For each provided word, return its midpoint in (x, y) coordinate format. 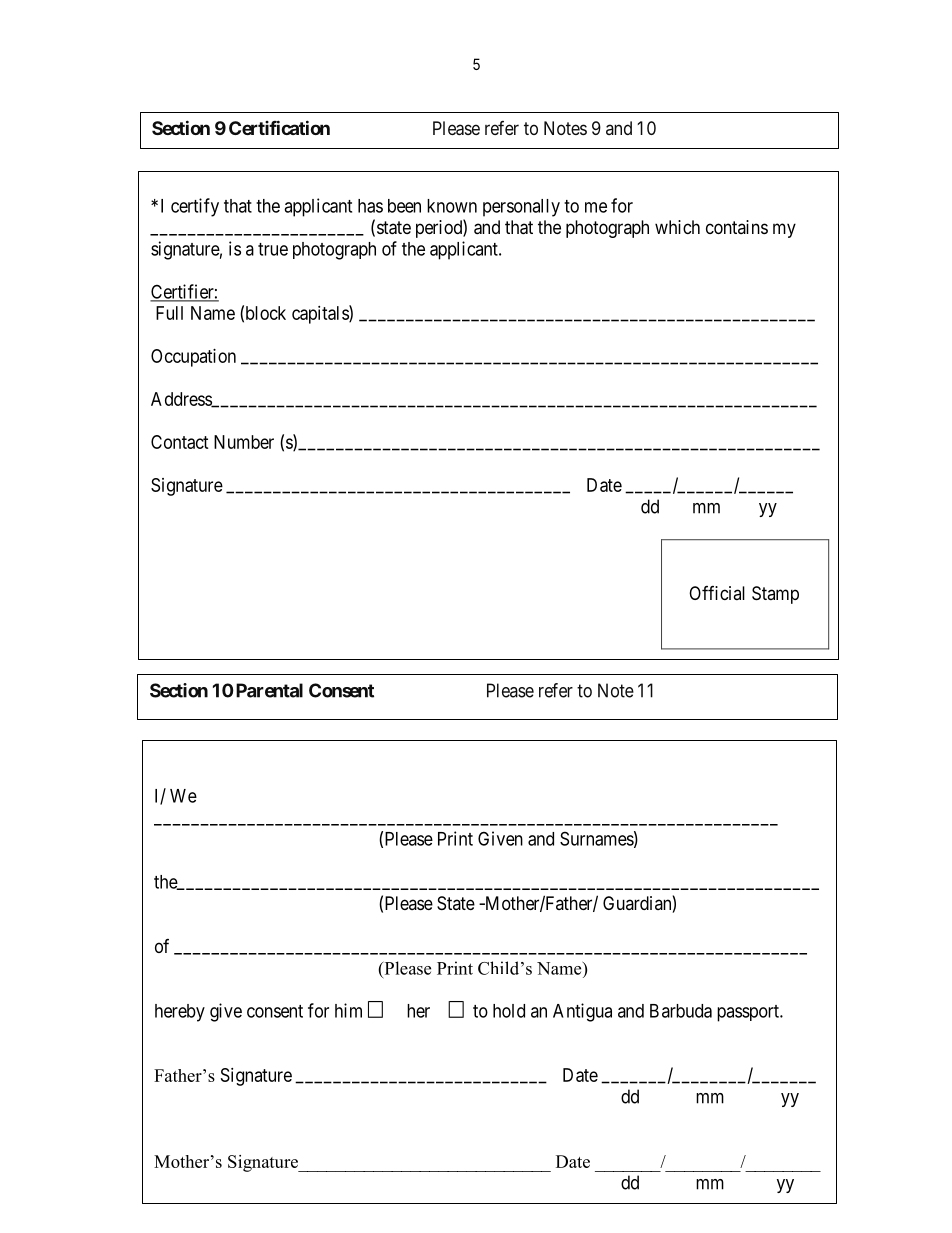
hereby (180, 1013)
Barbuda (681, 1011)
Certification (279, 127)
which (677, 227)
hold (509, 1011)
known (452, 206)
